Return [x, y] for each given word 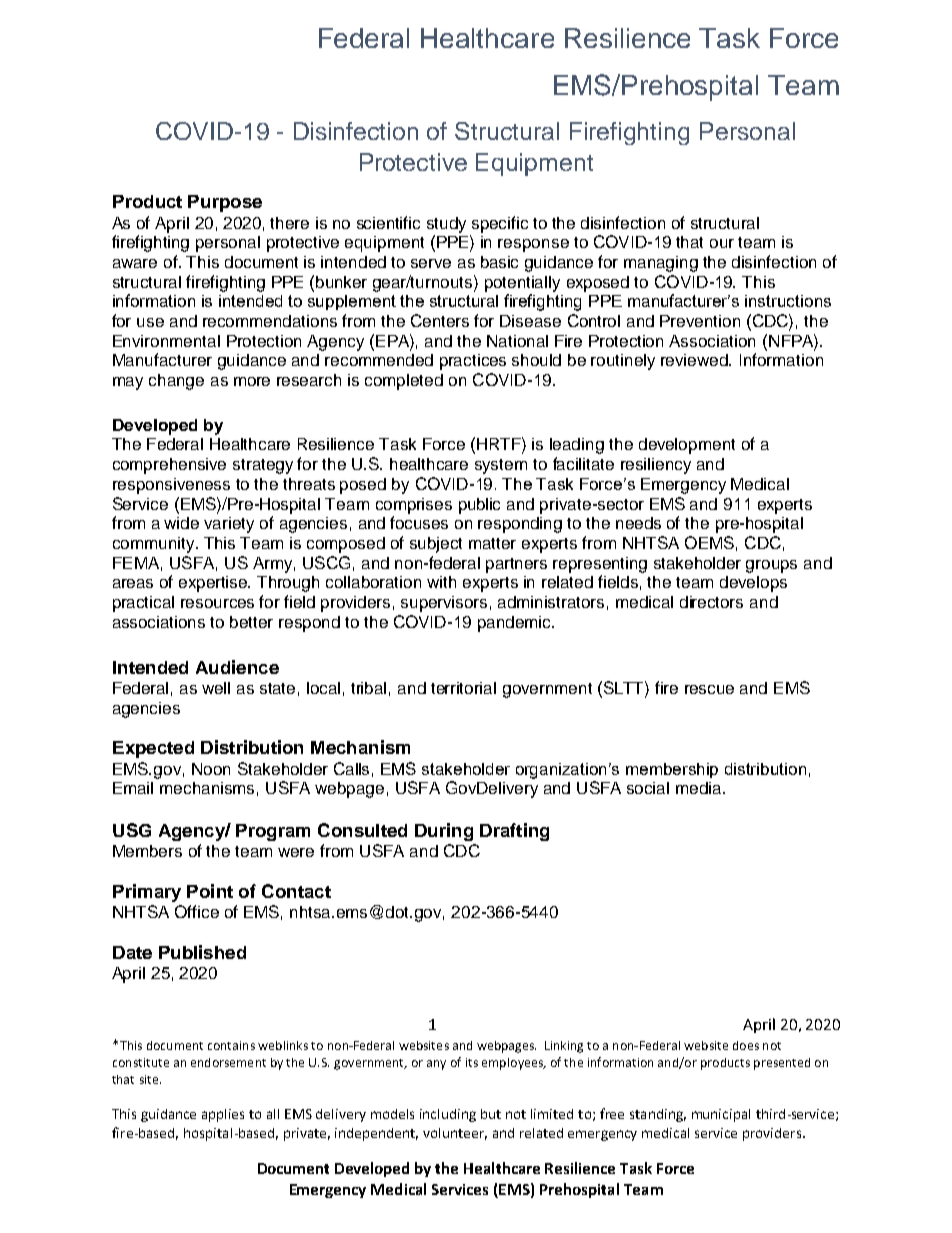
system [501, 466]
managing [661, 264]
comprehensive [169, 466]
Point [210, 891]
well [216, 688]
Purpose [225, 203]
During [444, 832]
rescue [709, 689]
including [448, 1115]
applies [223, 1115]
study [446, 225]
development [687, 446]
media [700, 788]
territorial [463, 688]
